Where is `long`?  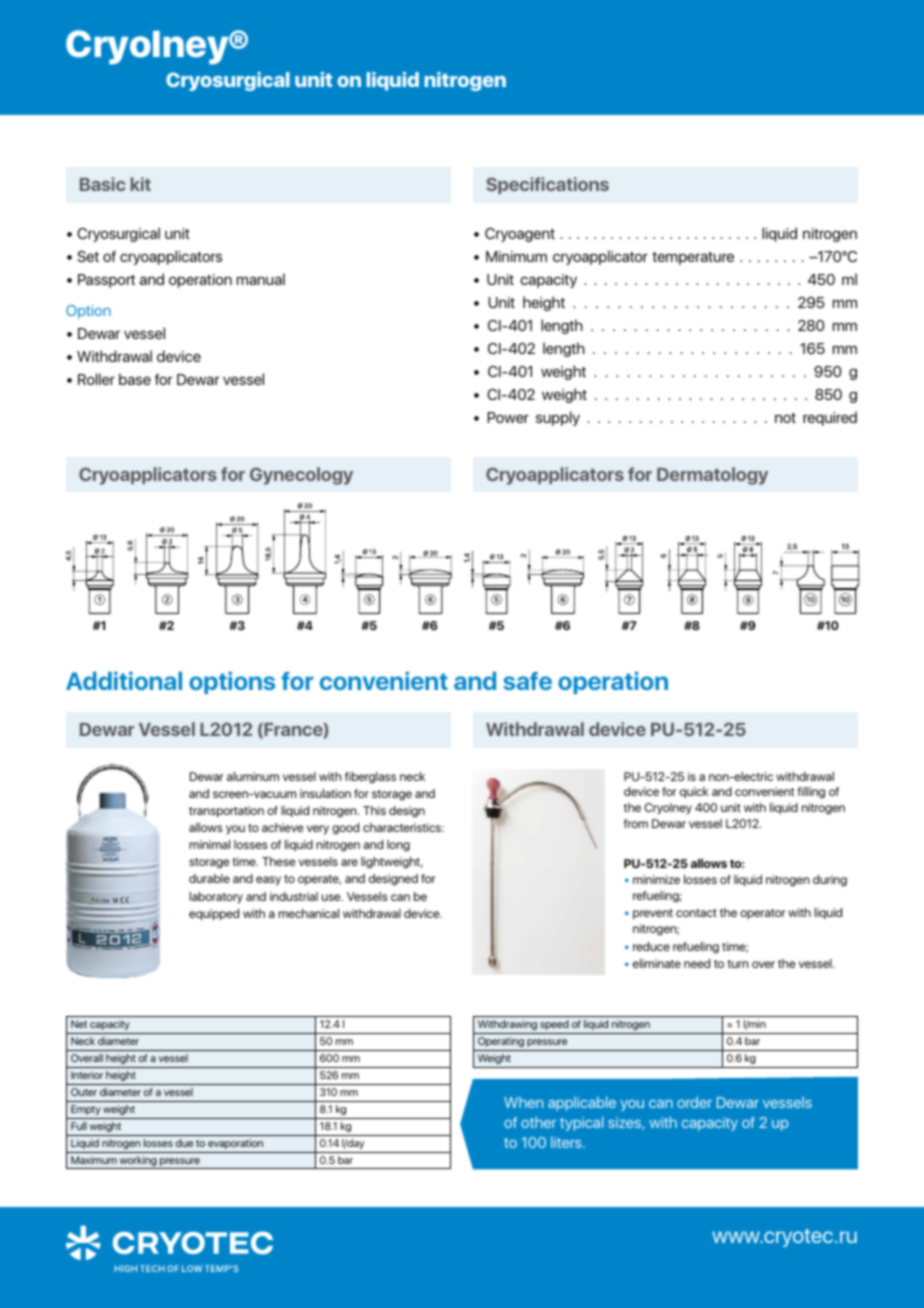
long is located at coordinates (398, 846).
